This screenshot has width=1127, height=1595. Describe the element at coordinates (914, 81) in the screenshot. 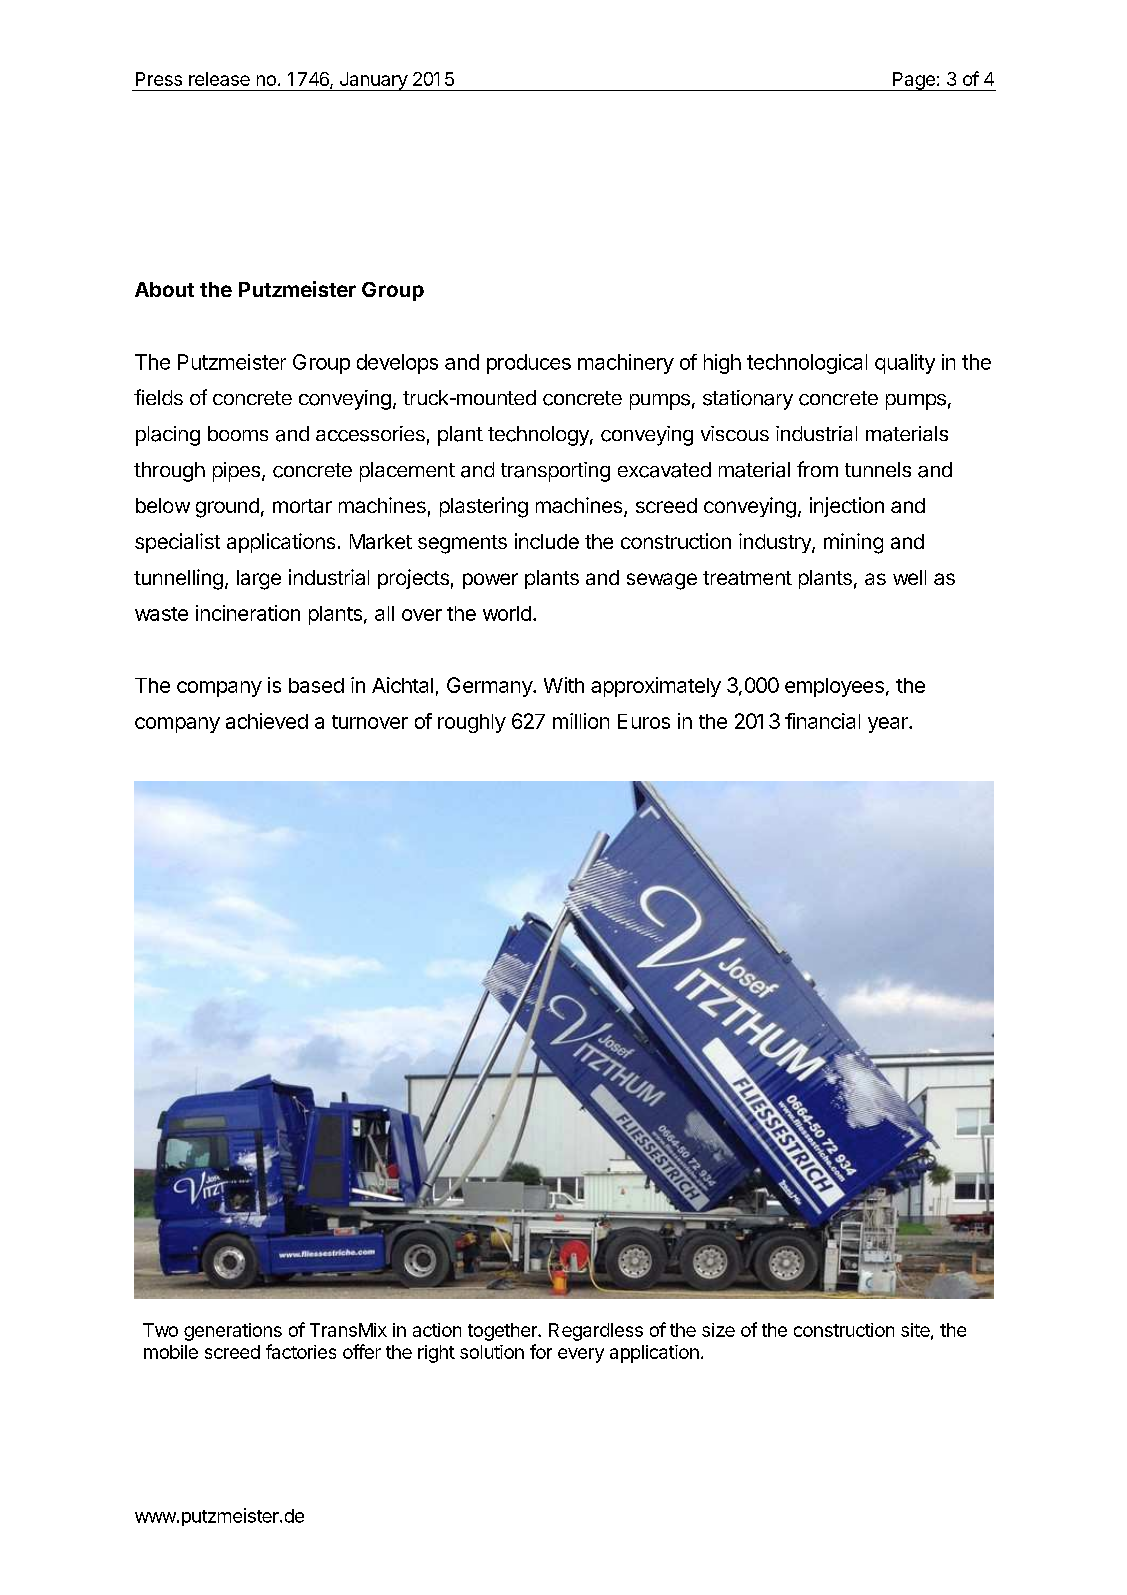

I see `Page` at that location.
